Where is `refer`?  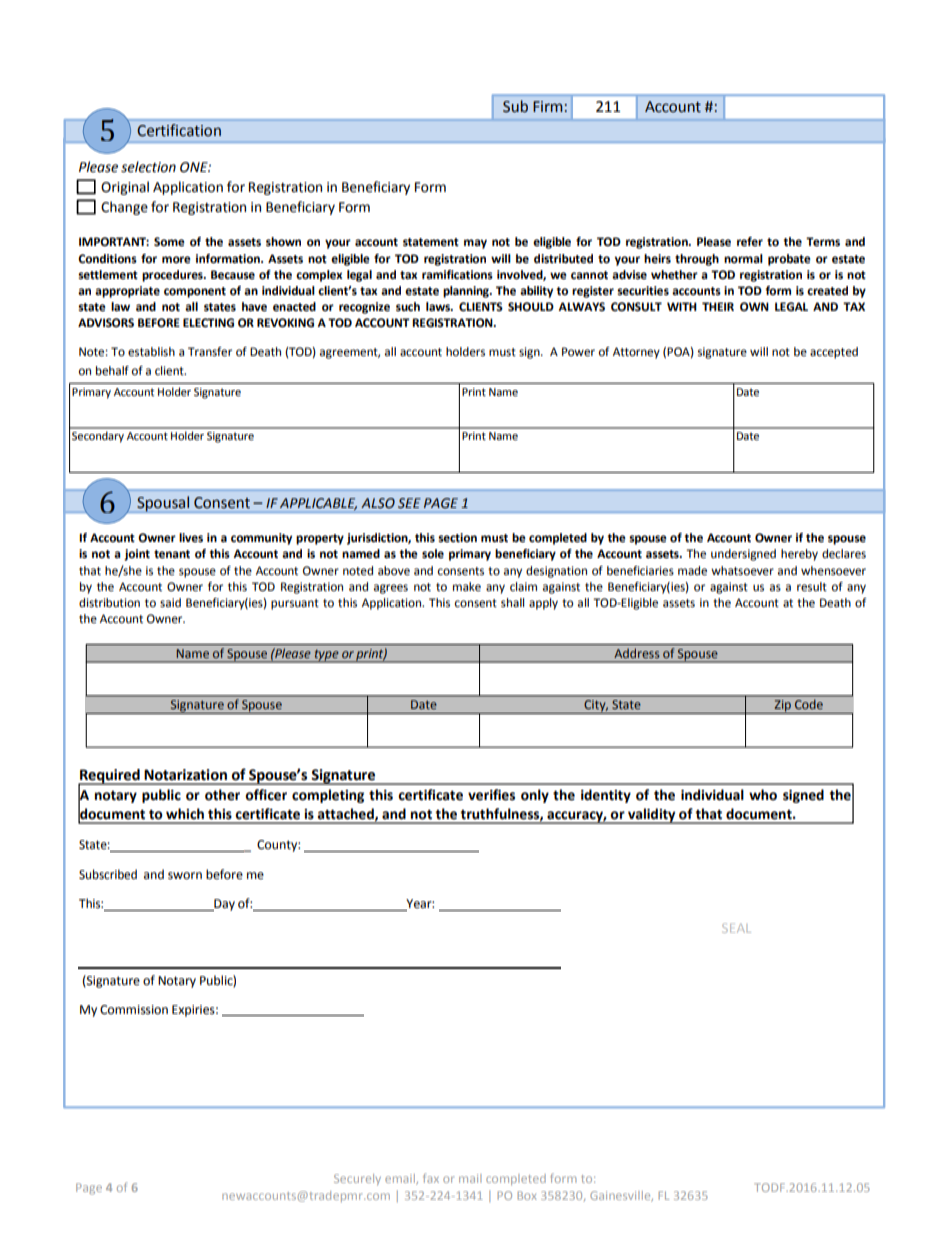 refer is located at coordinates (750, 242).
